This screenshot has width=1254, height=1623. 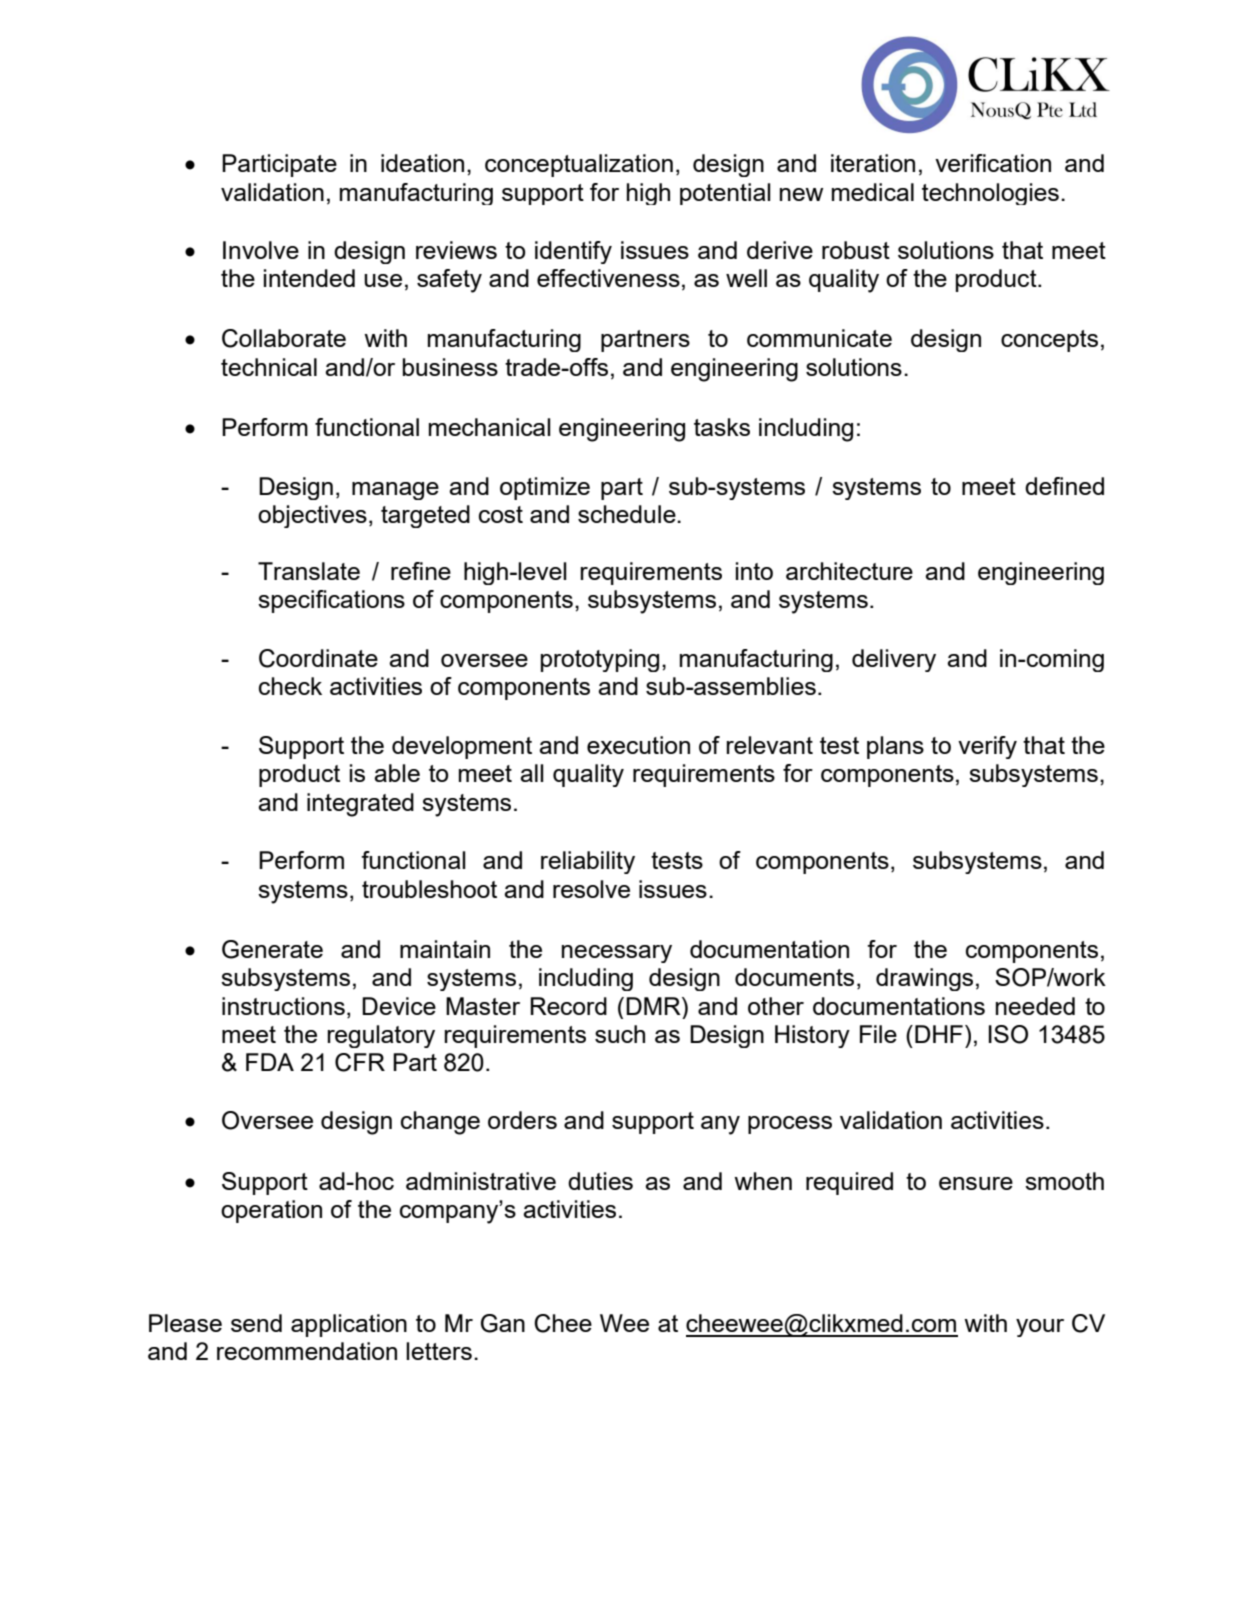 I want to click on schedule, so click(x=628, y=514).
